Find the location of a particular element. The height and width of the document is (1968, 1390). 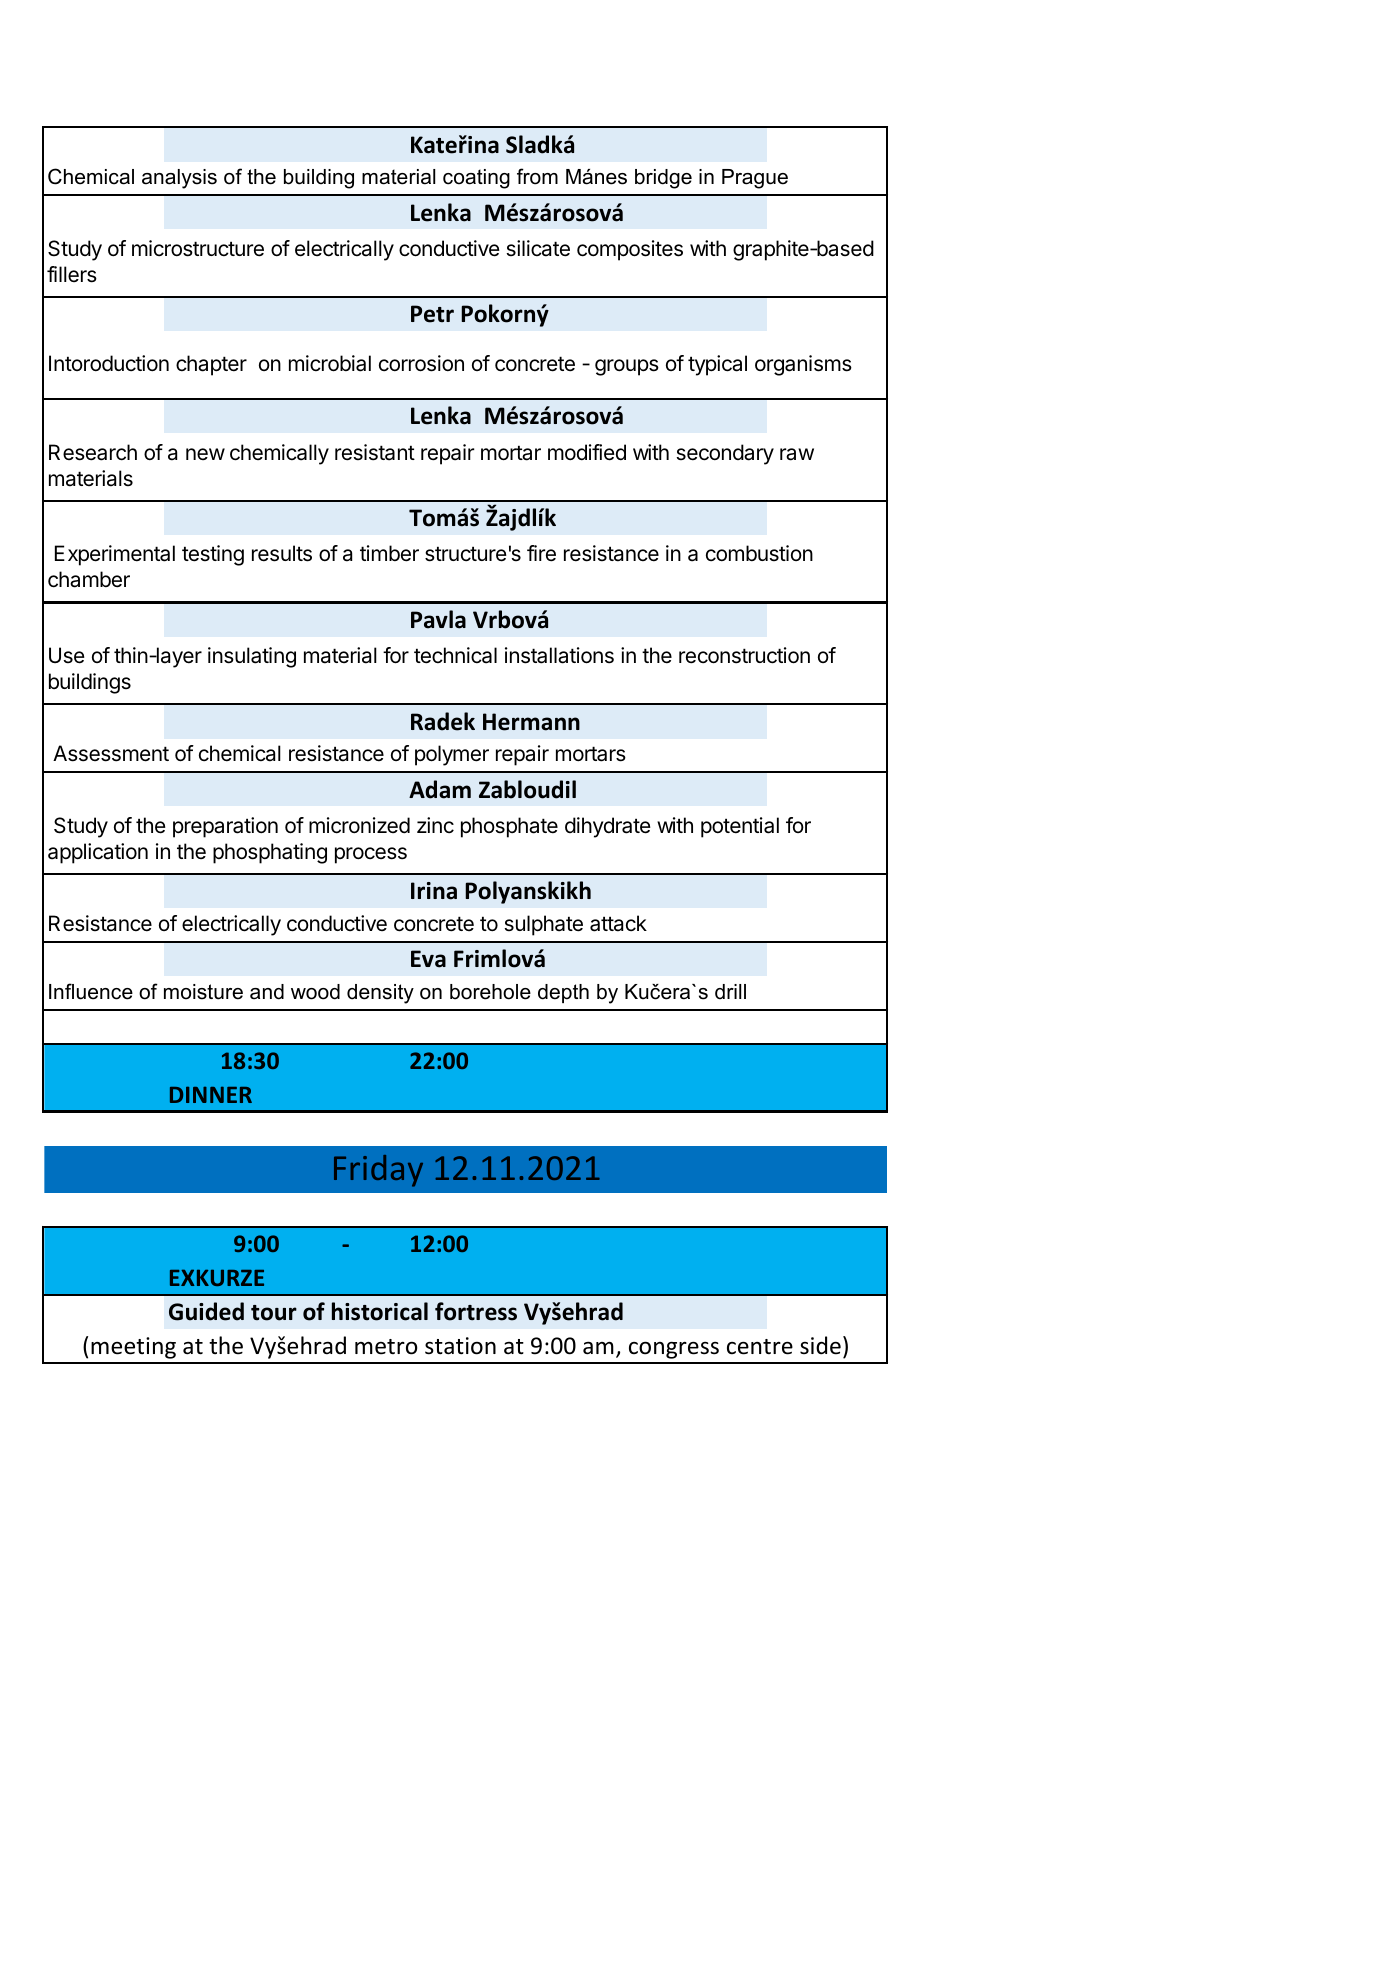

potential is located at coordinates (740, 827).
